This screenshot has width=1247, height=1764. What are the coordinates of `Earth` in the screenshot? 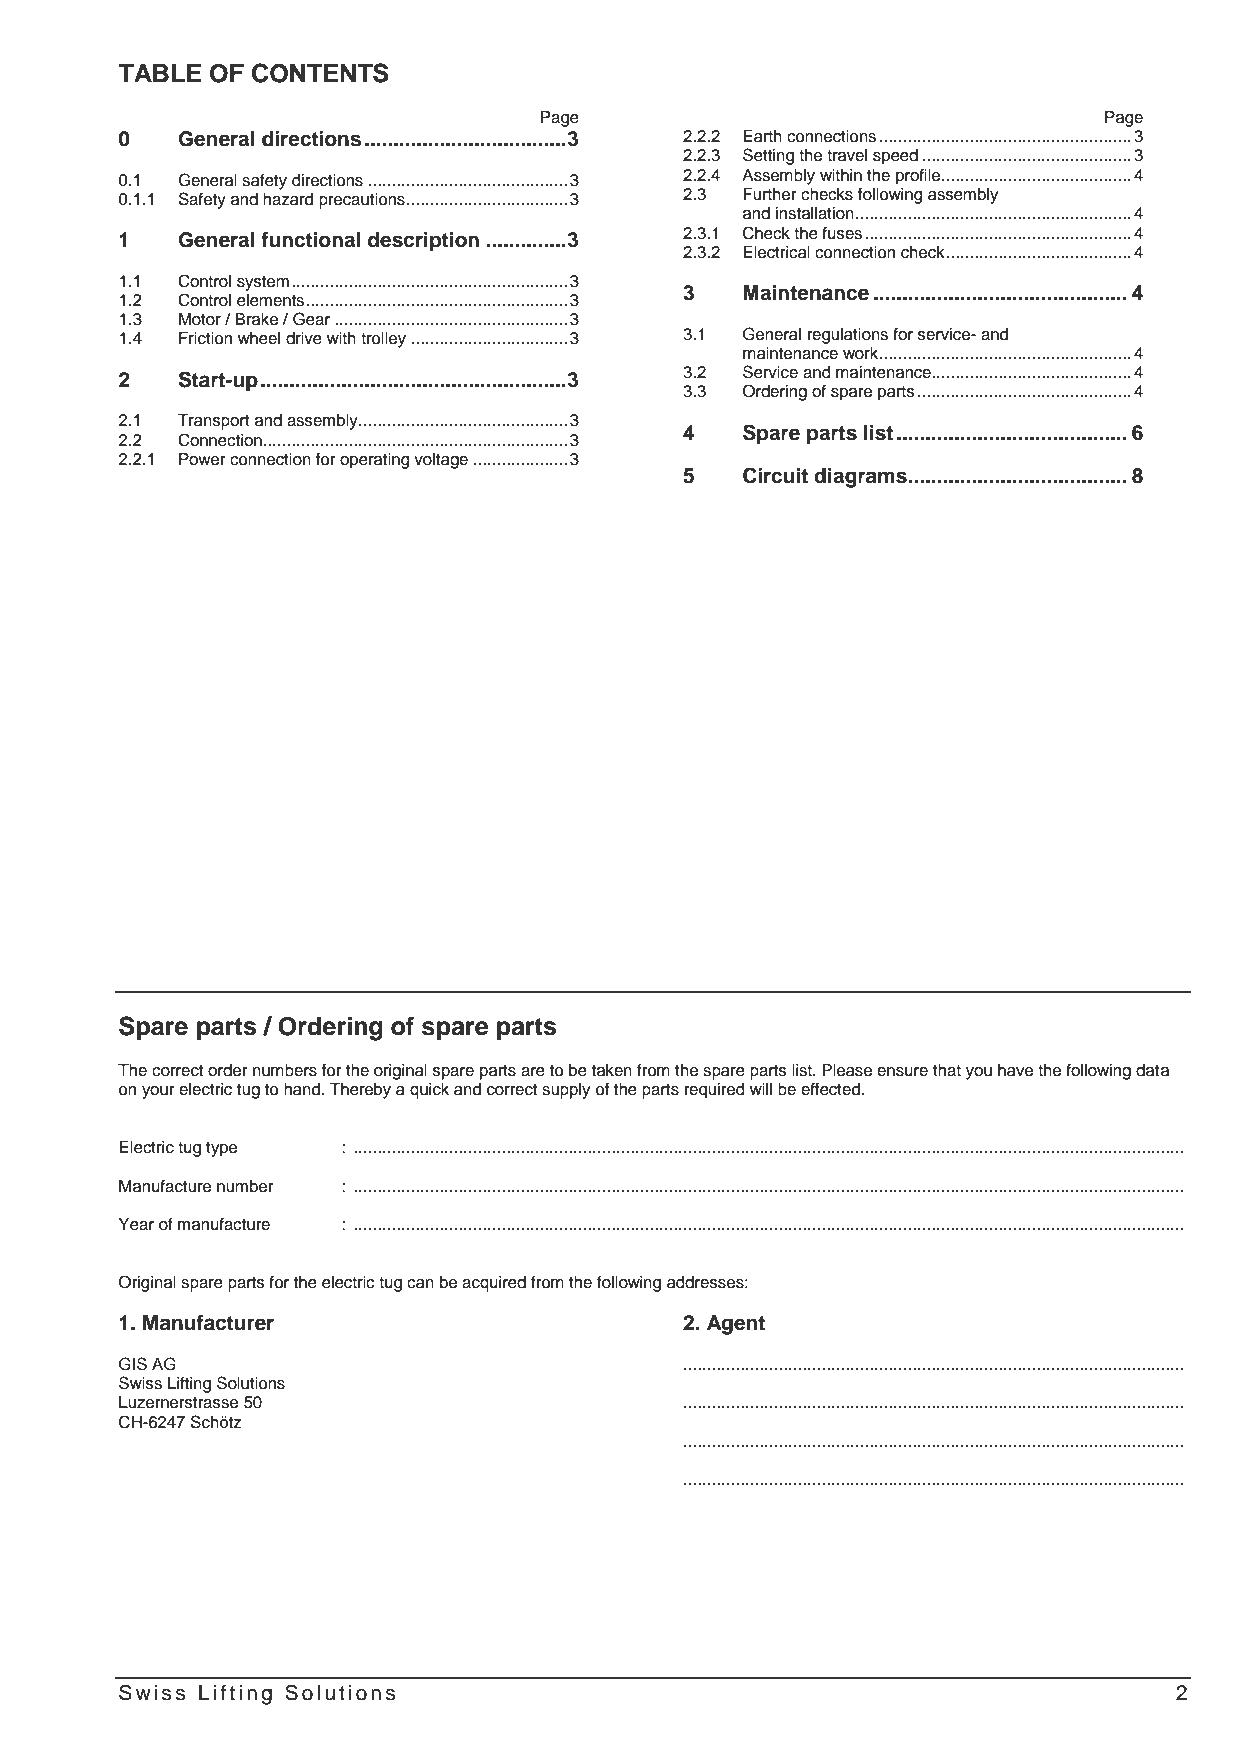 It's located at (762, 136).
